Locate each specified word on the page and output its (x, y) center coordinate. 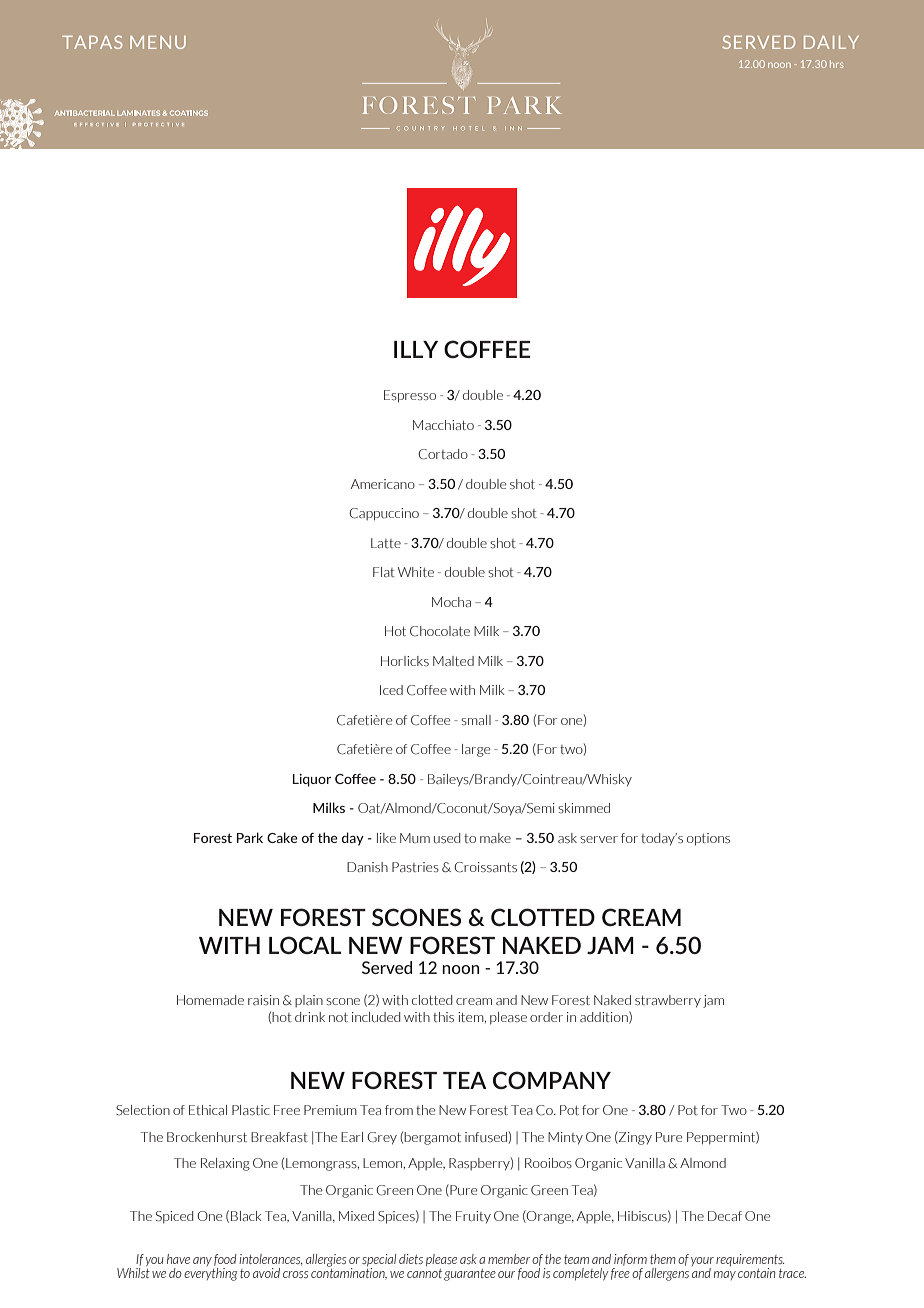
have (178, 1259)
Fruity (473, 1217)
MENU (158, 42)
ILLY (416, 349)
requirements (750, 1260)
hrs (837, 64)
